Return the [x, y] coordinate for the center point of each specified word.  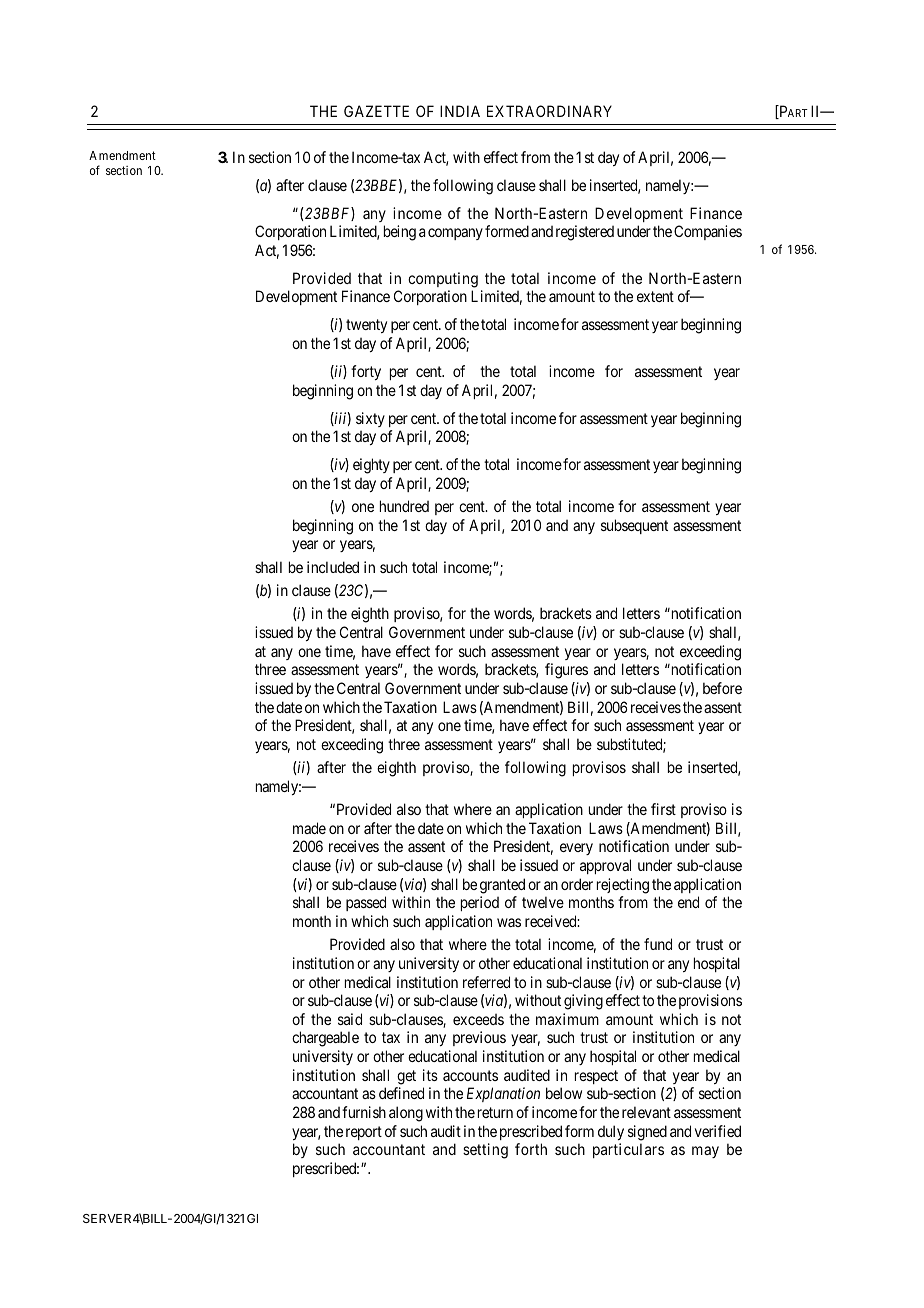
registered [585, 233]
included [333, 567]
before [722, 688]
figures [566, 671]
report [364, 1133]
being [400, 233]
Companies [708, 232]
